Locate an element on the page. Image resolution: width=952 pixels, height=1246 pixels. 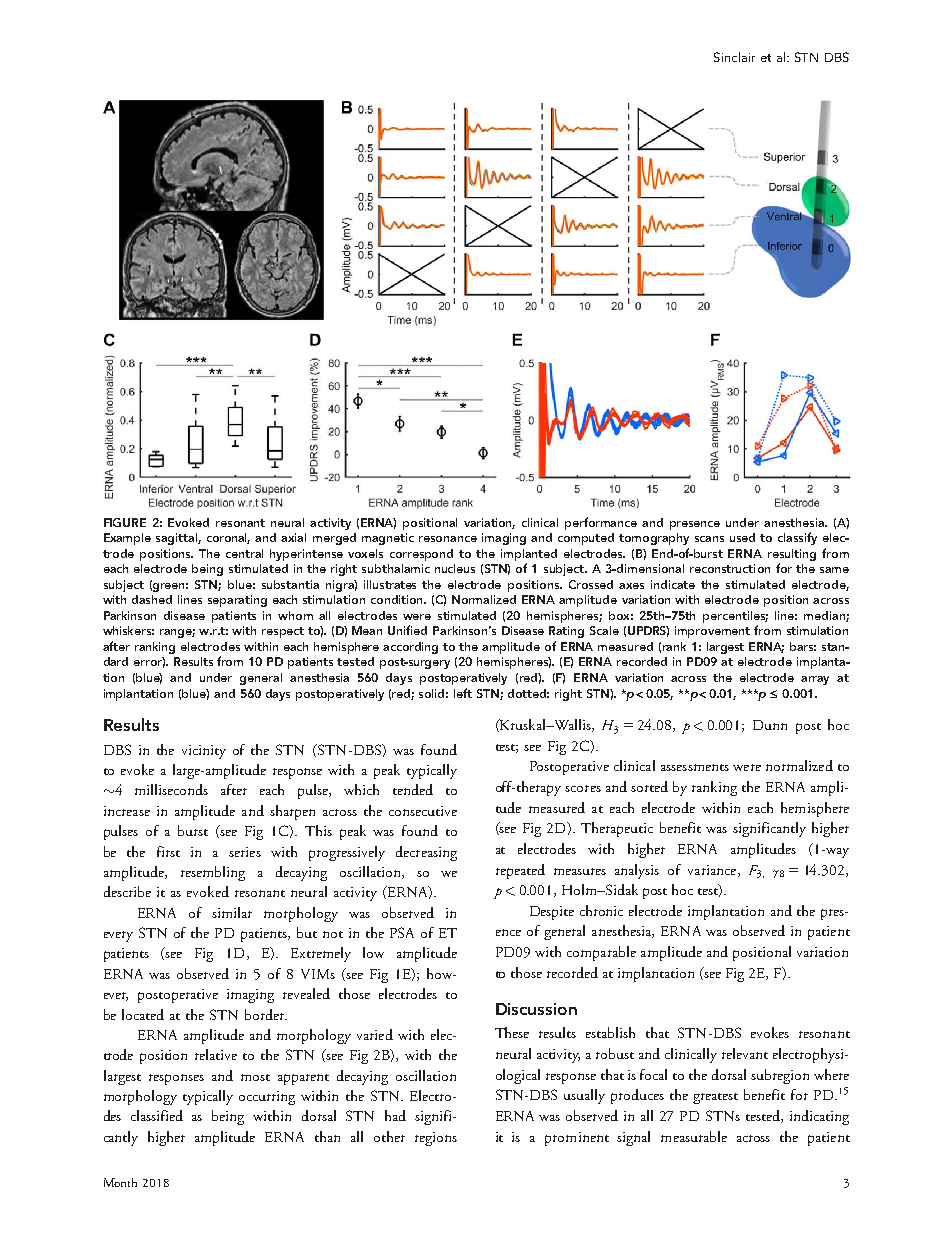
regions is located at coordinates (436, 1139).
